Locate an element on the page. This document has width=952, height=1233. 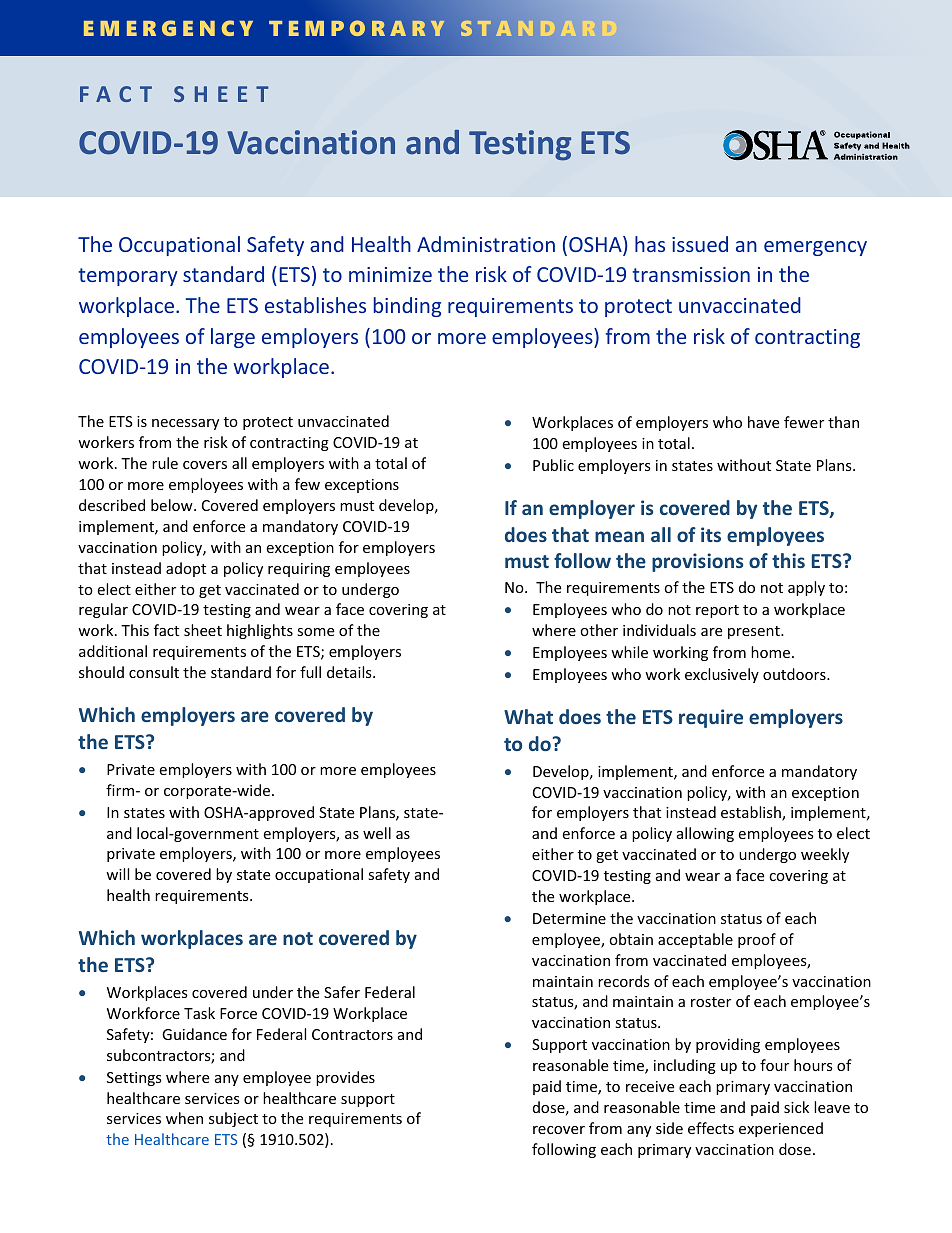
its is located at coordinates (711, 534).
